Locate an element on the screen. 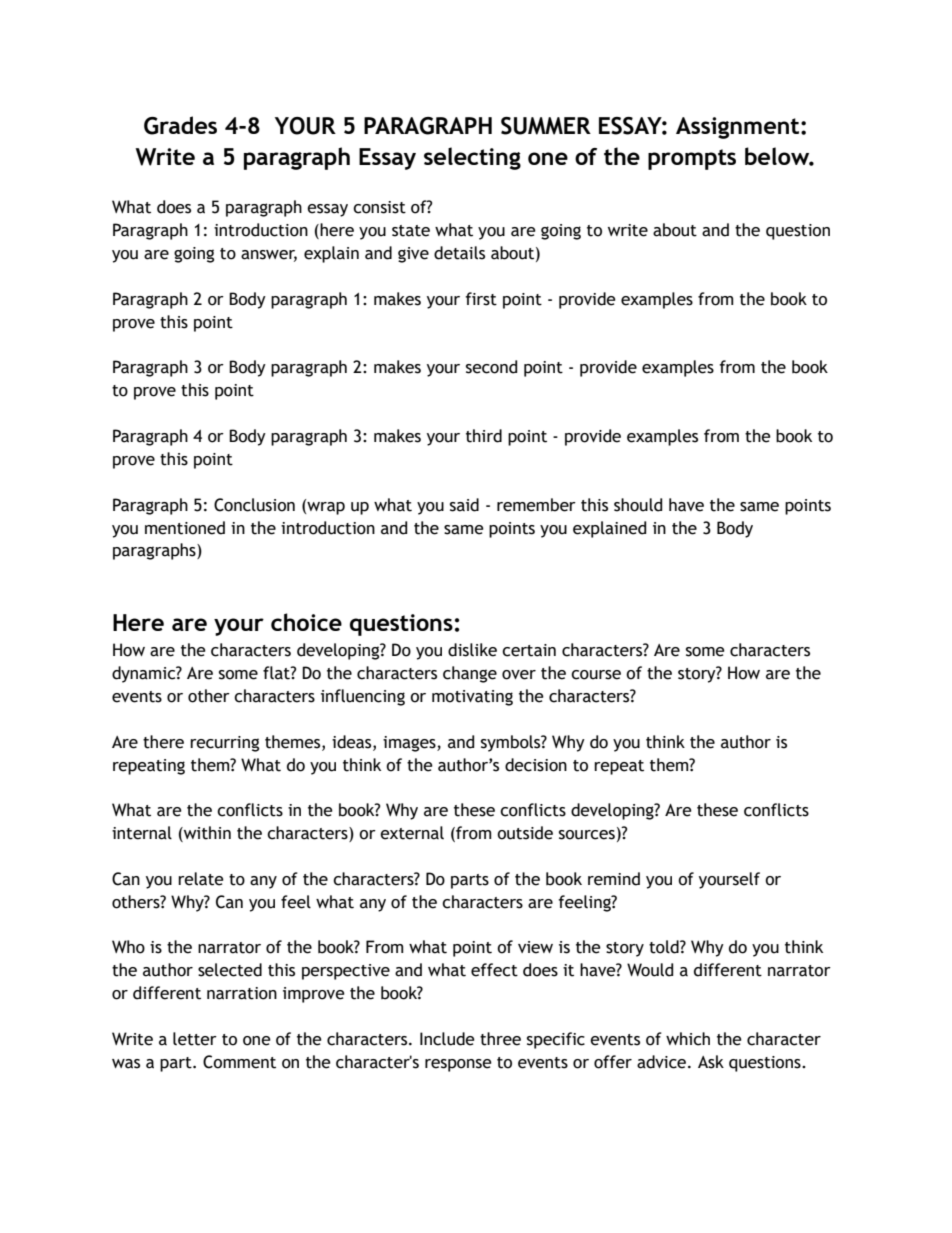 The image size is (952, 1233). sources is located at coordinates (587, 835).
